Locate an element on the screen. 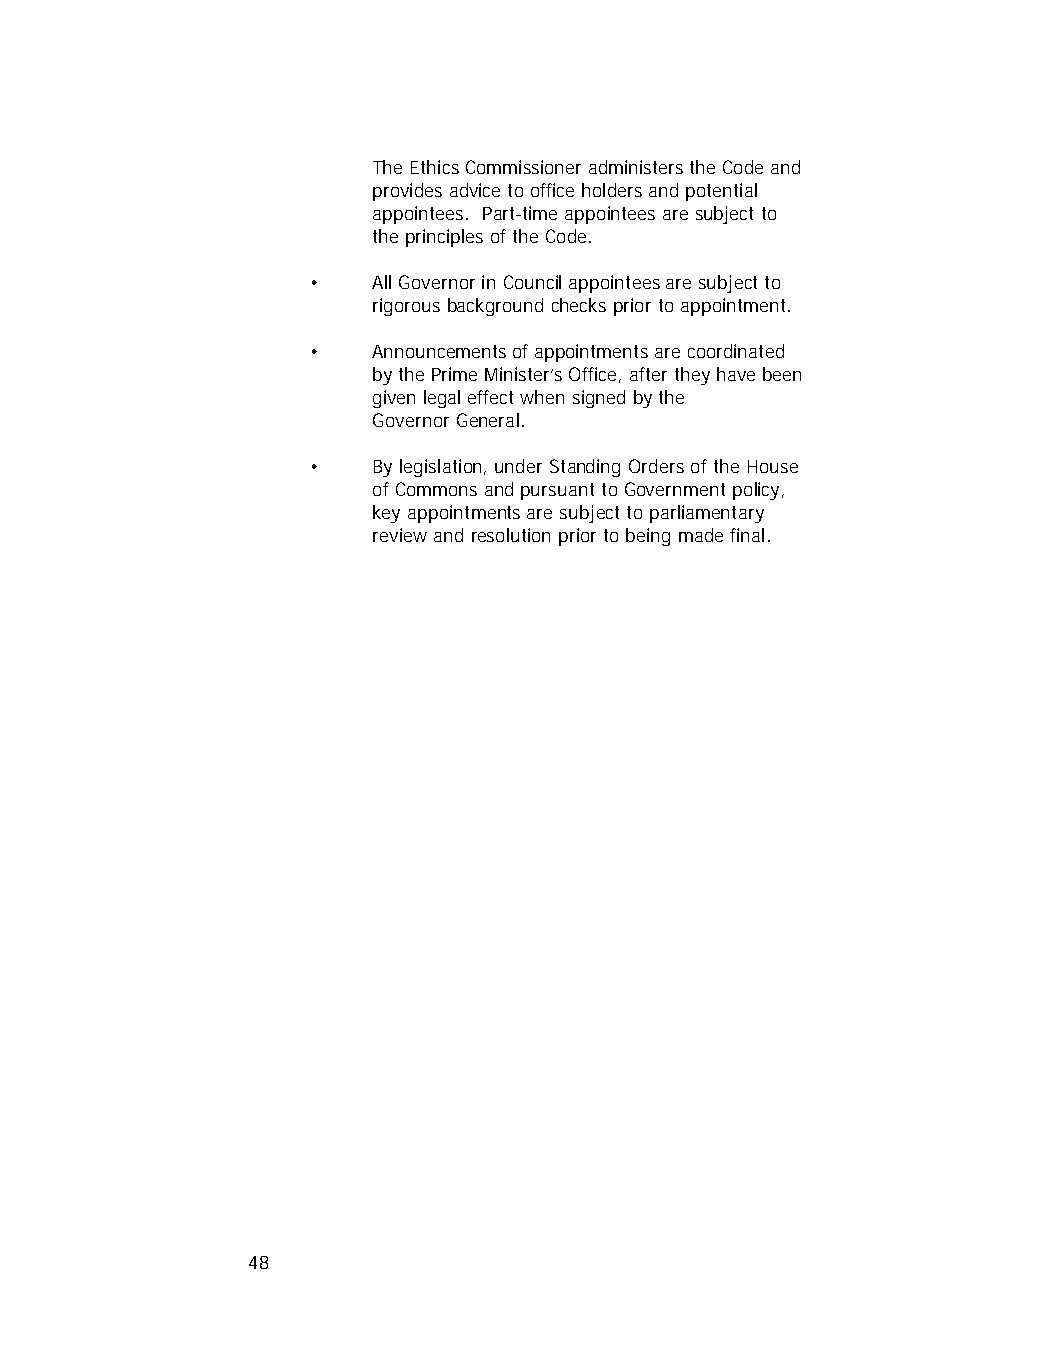 The height and width of the screenshot is (1366, 1055). legal is located at coordinates (442, 399).
